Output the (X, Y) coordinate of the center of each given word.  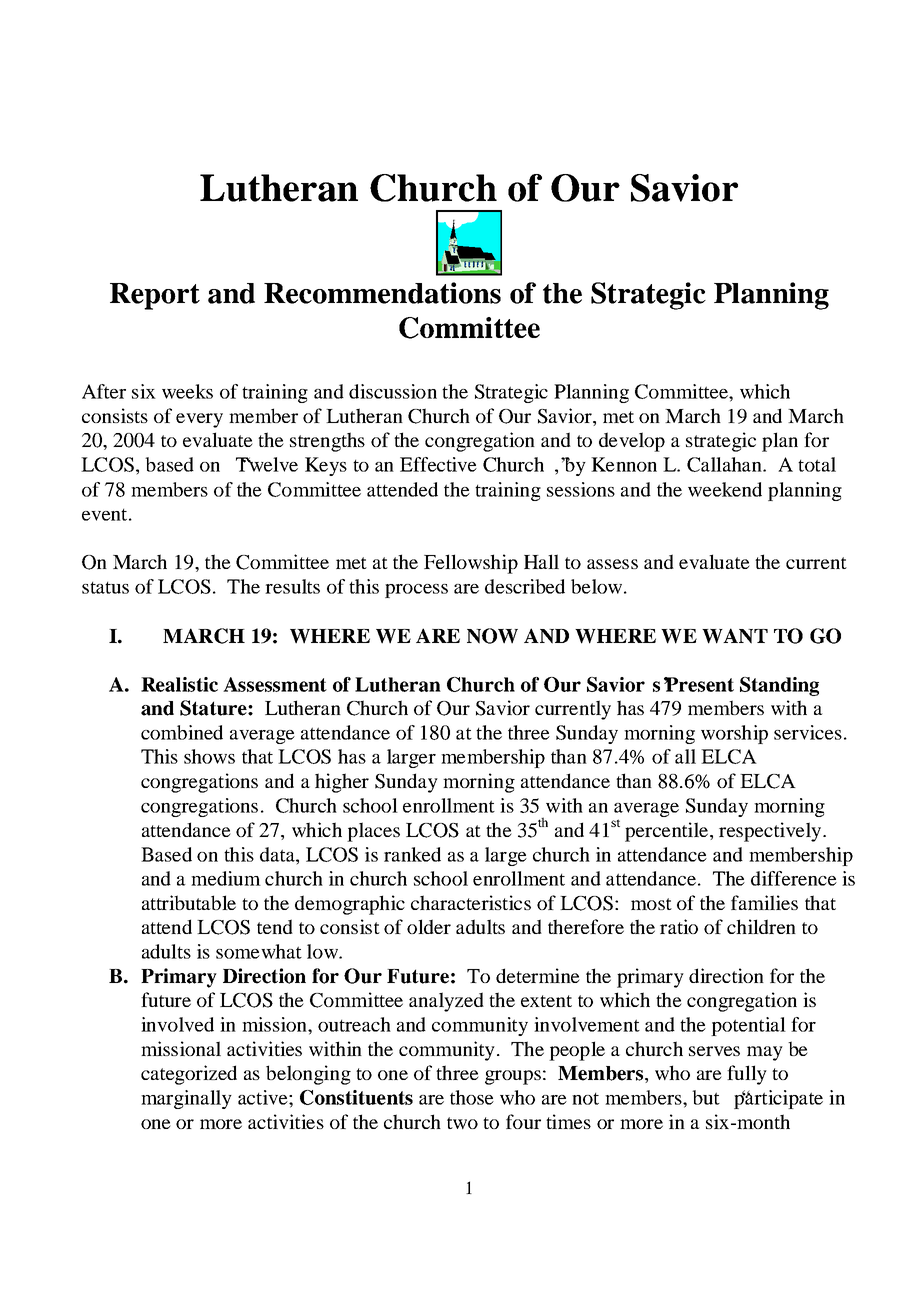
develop (632, 442)
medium (226, 878)
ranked (412, 854)
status (105, 588)
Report (155, 296)
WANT (735, 636)
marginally (186, 1099)
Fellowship (471, 564)
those (472, 1097)
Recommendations (382, 293)
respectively (770, 832)
